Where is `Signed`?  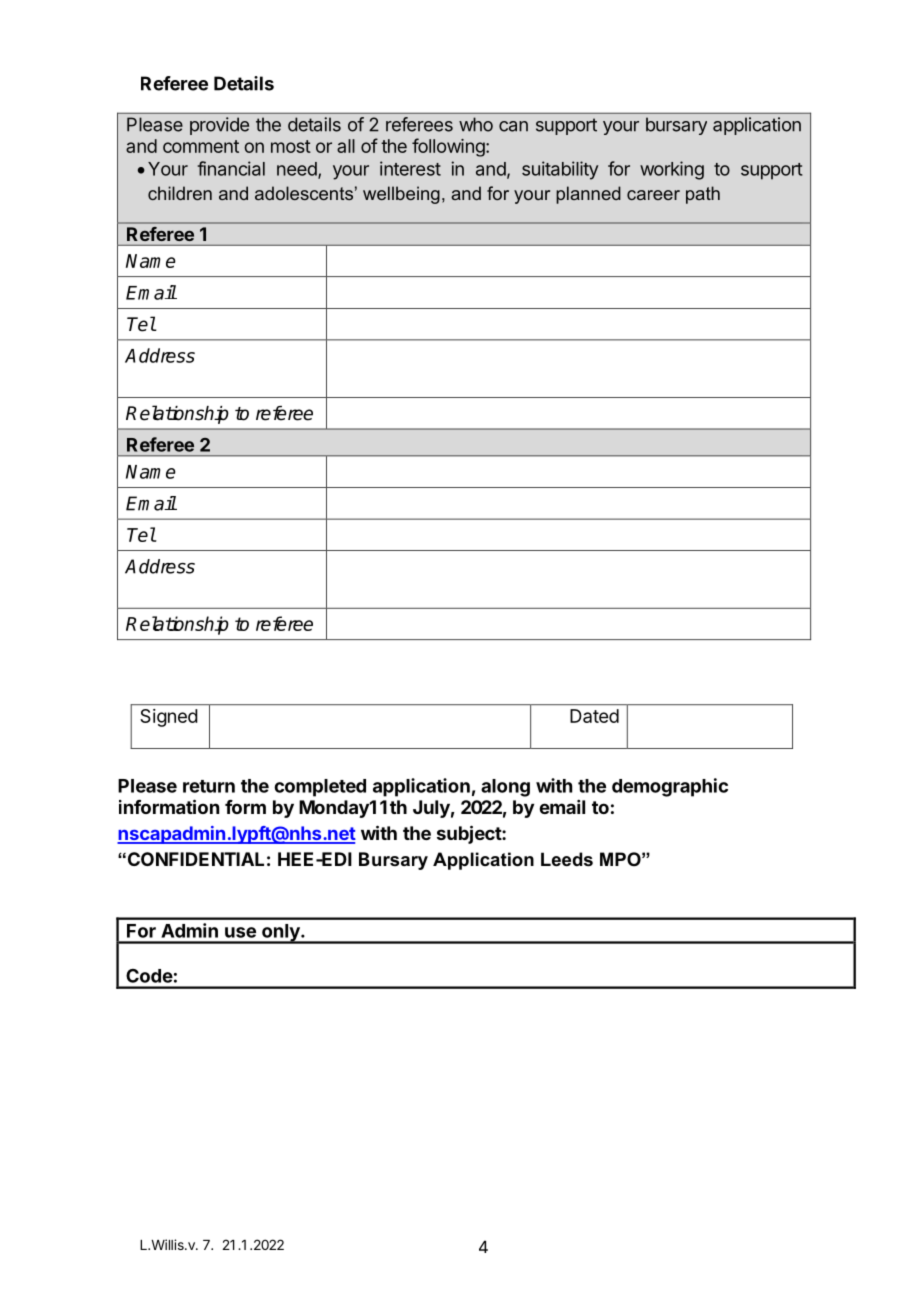
Signed is located at coordinates (169, 718).
